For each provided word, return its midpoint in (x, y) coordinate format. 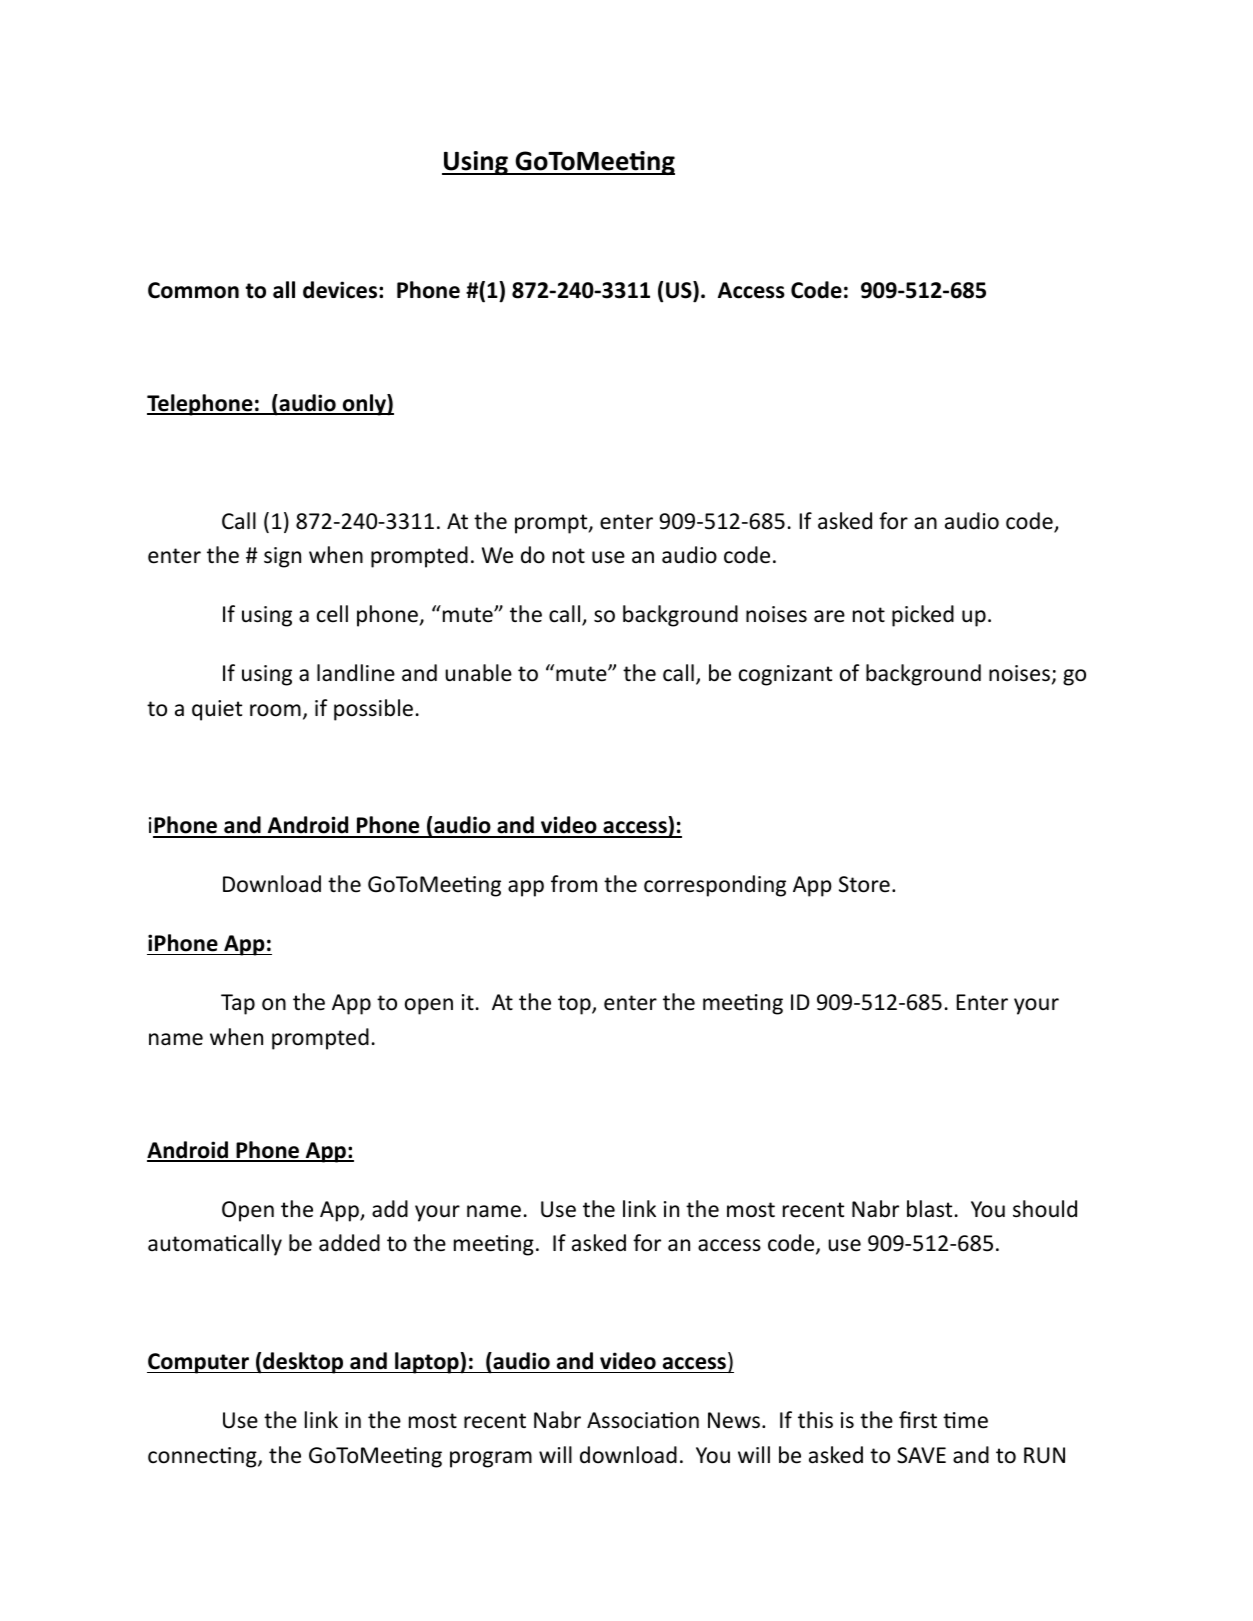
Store (864, 884)
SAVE (921, 1455)
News (734, 1420)
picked (923, 616)
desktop (303, 1363)
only (364, 405)
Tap (238, 1004)
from (574, 884)
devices (341, 290)
